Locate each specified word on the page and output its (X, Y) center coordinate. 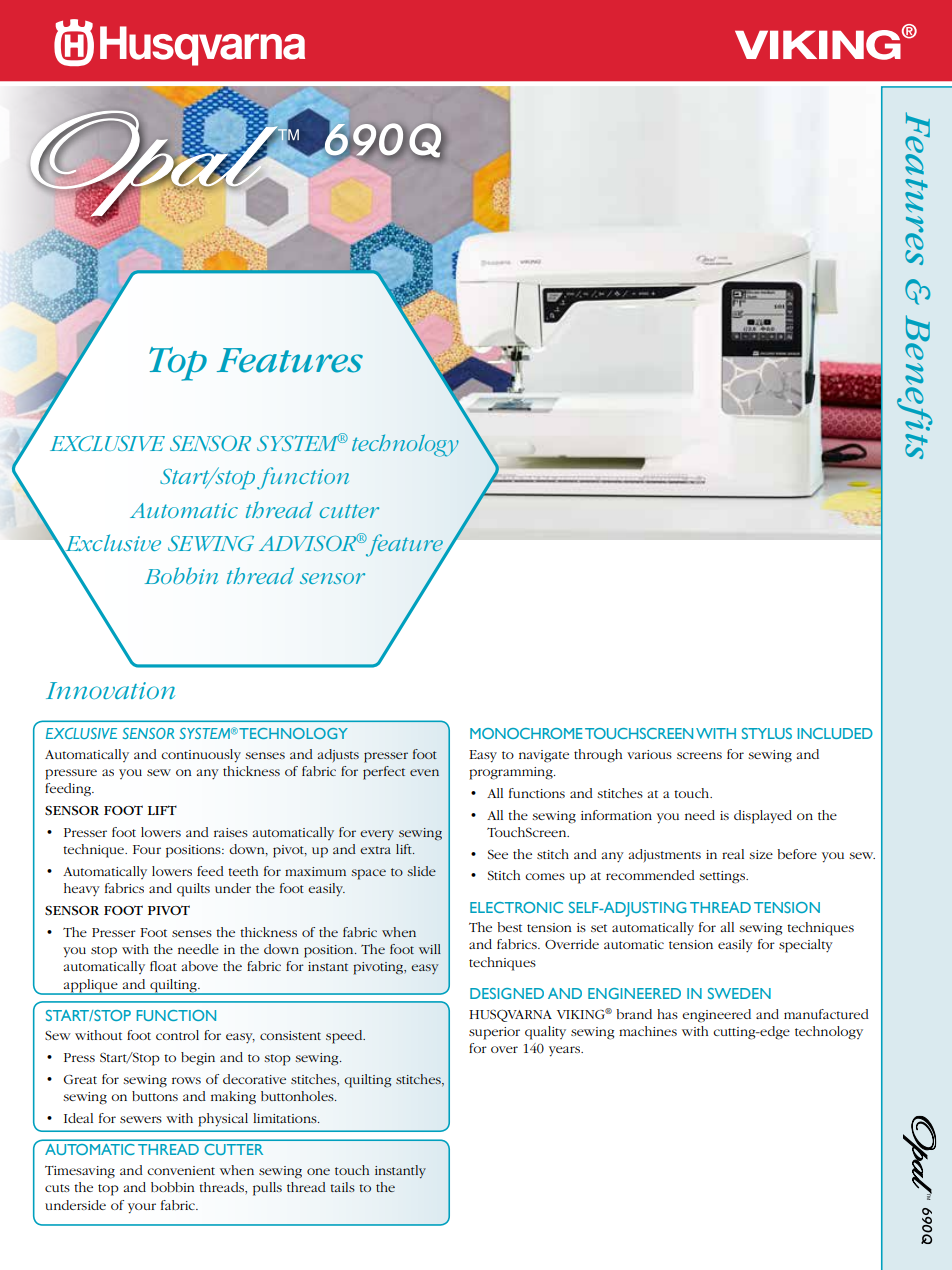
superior (494, 1033)
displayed (763, 817)
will (430, 949)
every (377, 835)
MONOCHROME (526, 733)
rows (186, 1080)
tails (342, 1187)
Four (147, 849)
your (142, 1208)
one (318, 1171)
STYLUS (767, 733)
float (163, 966)
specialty (806, 946)
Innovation (110, 690)
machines (648, 1031)
